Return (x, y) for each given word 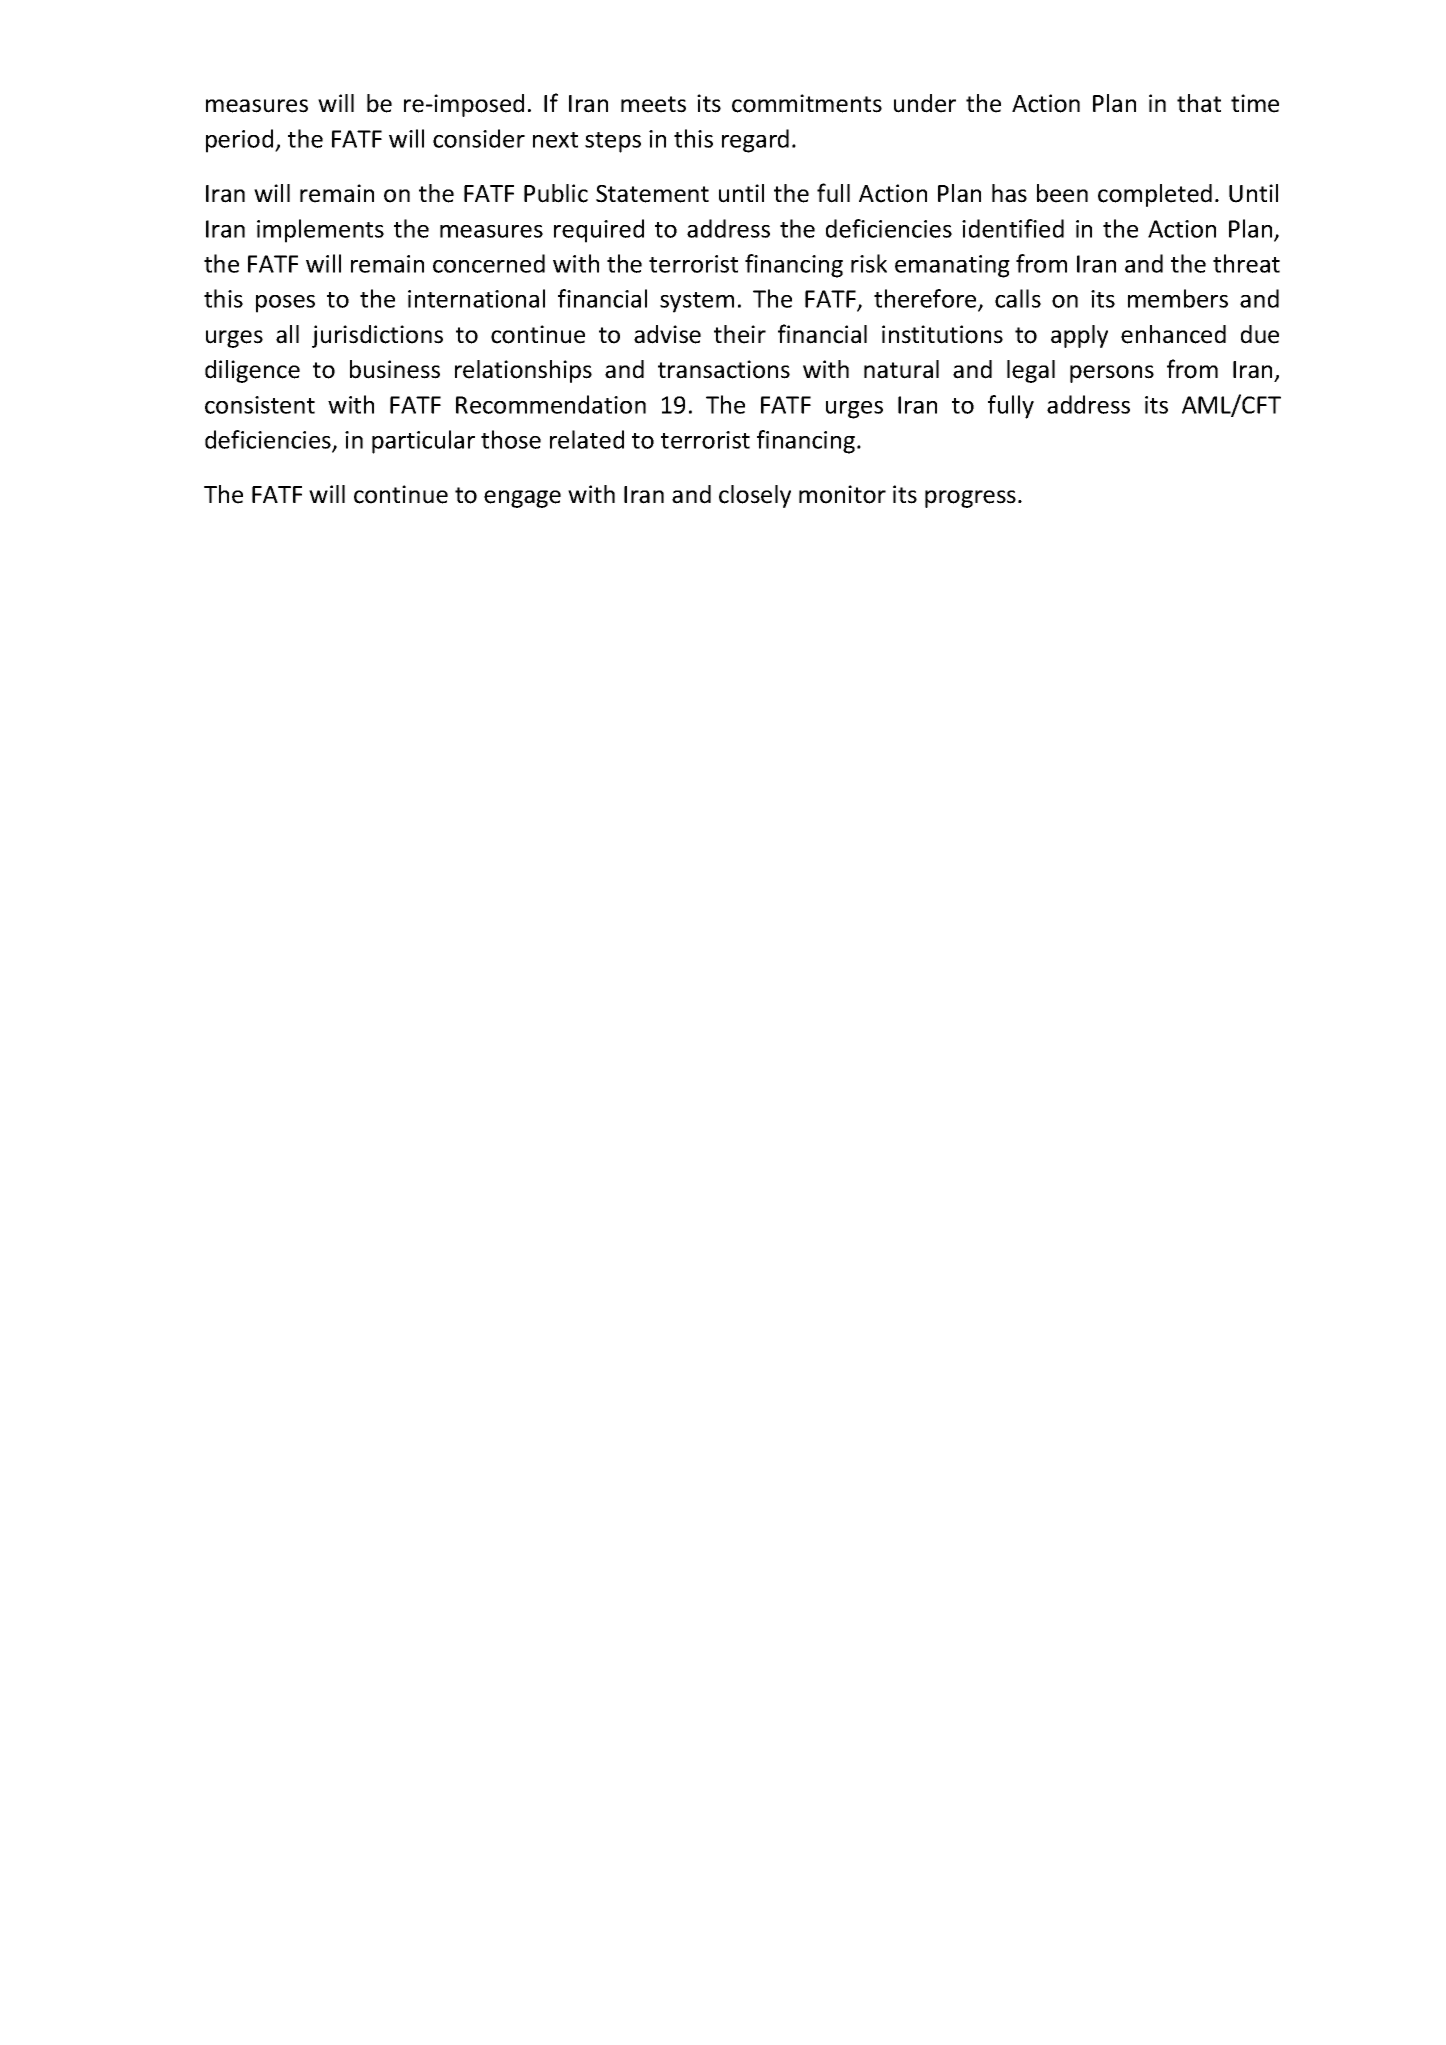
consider (479, 138)
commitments (807, 103)
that (1199, 103)
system (697, 302)
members (1178, 298)
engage (522, 499)
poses (285, 304)
